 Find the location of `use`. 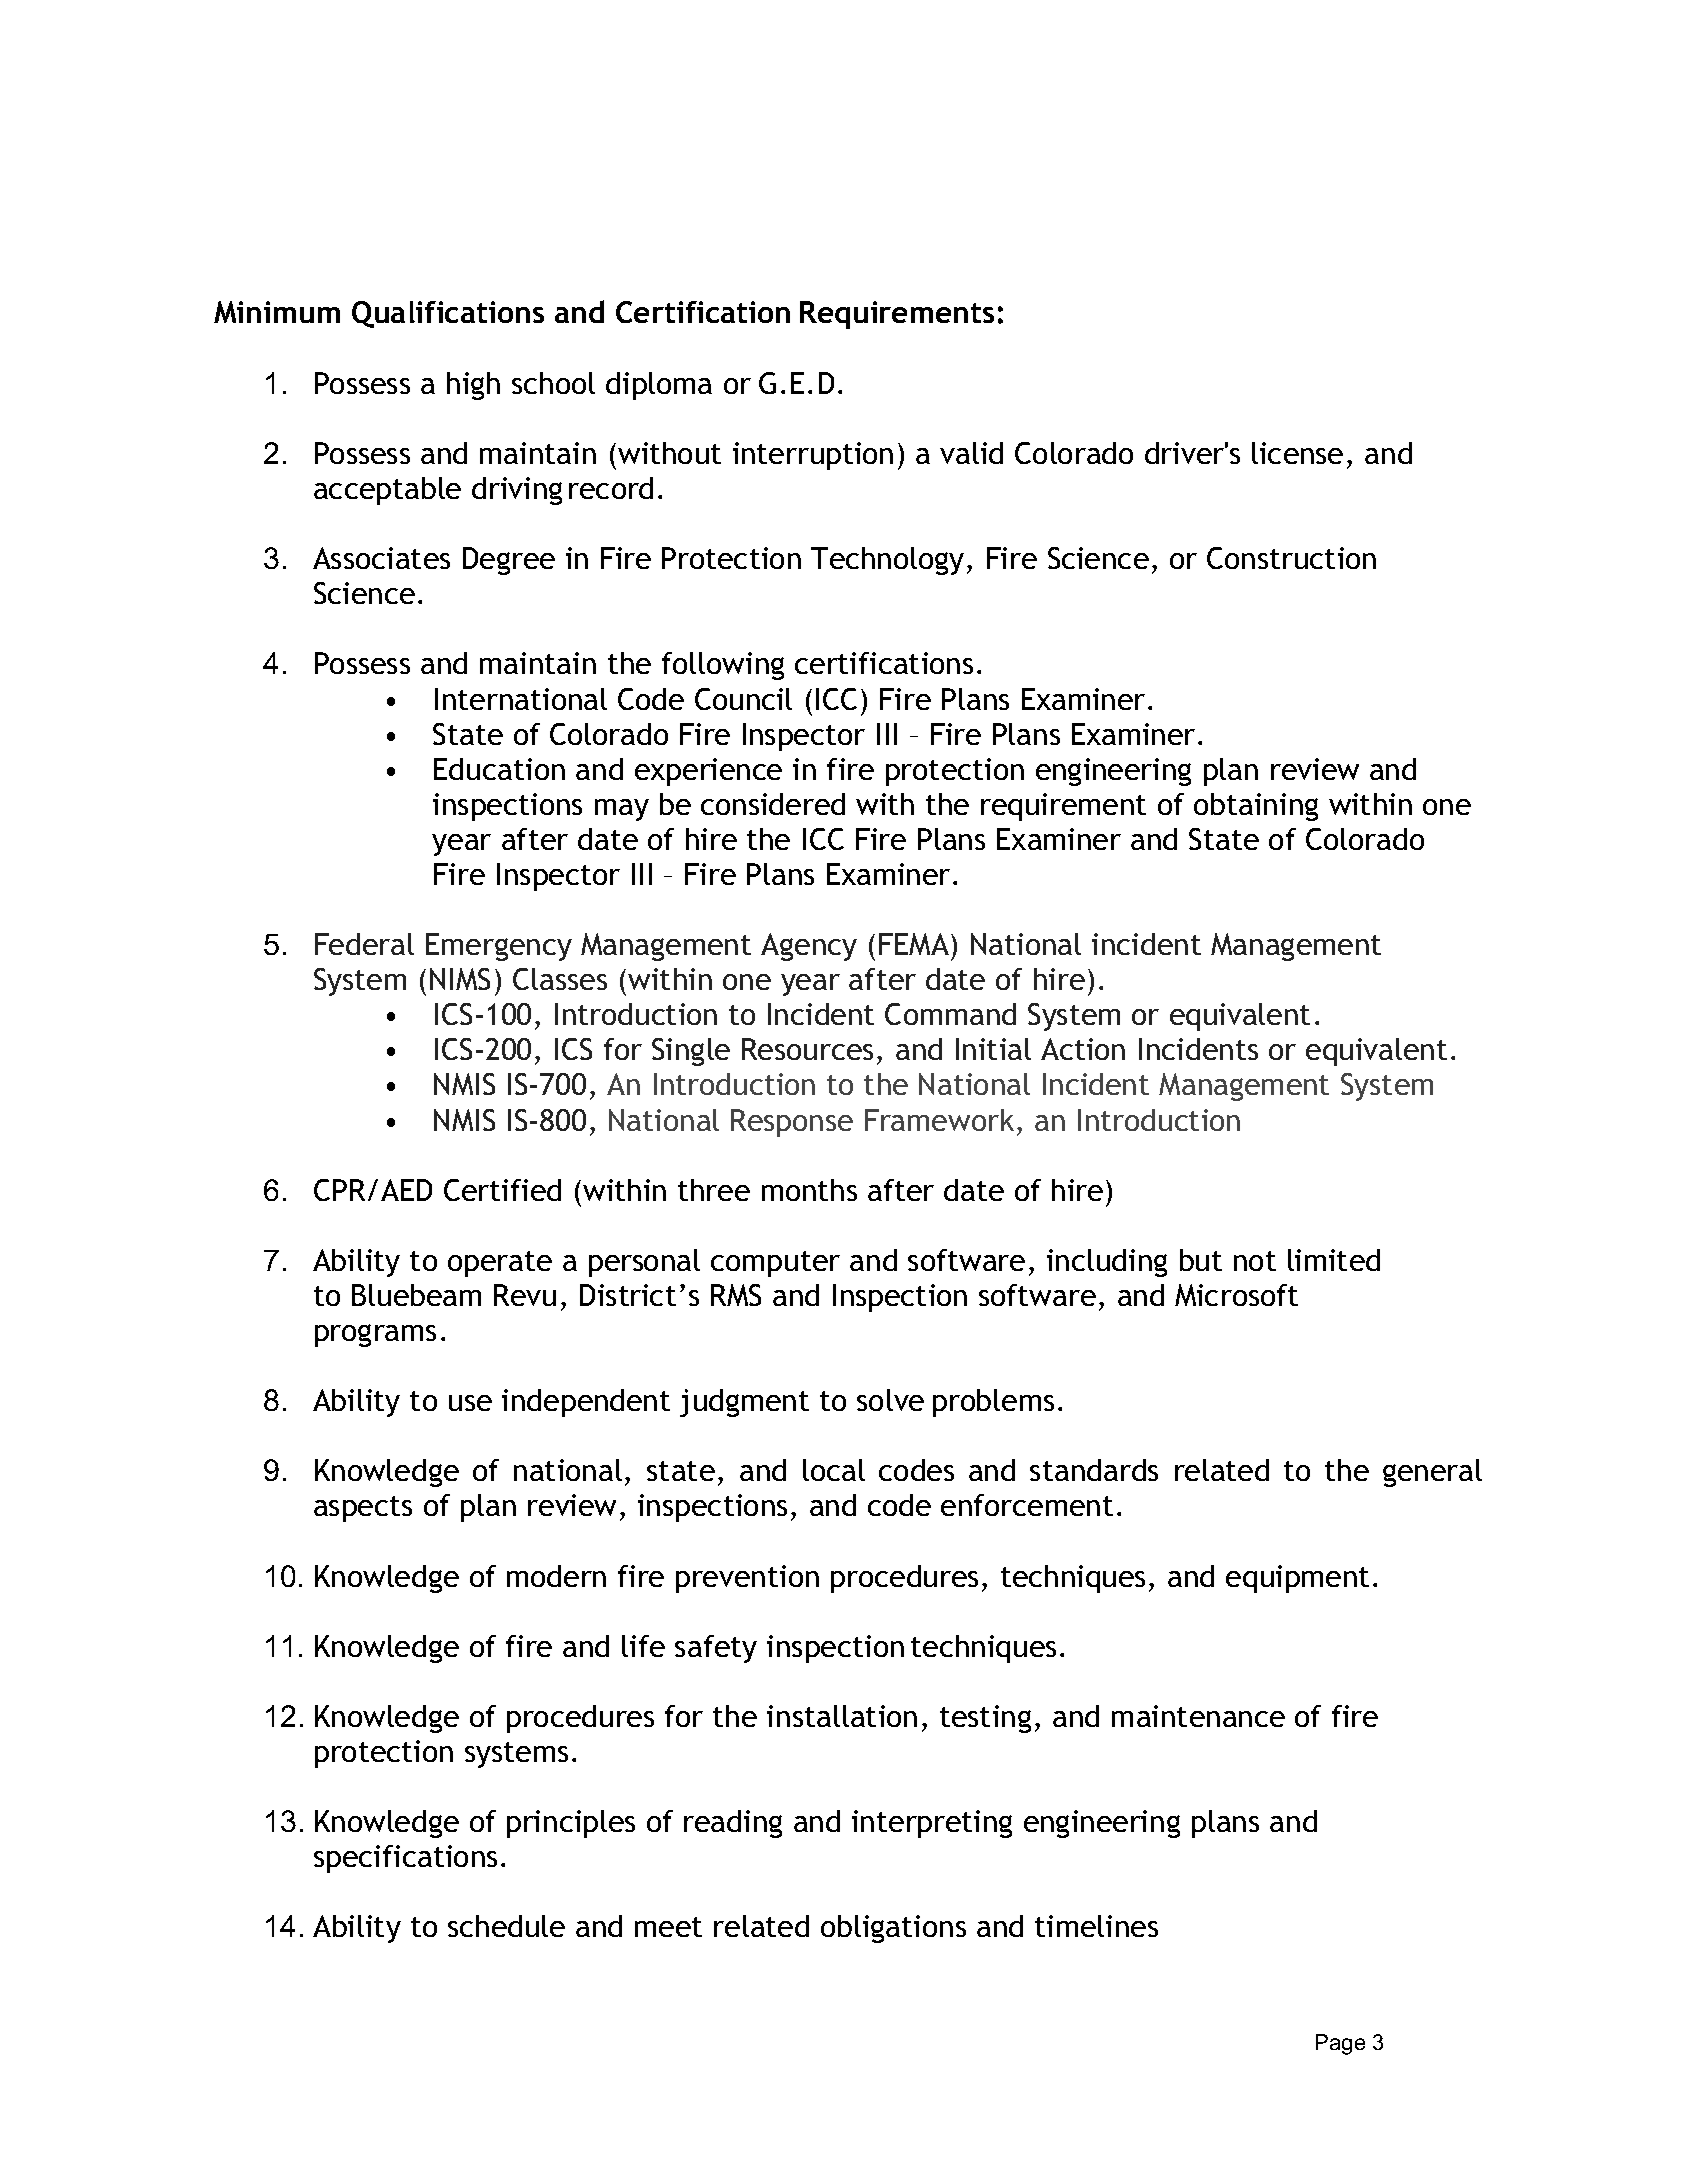

use is located at coordinates (470, 1403).
